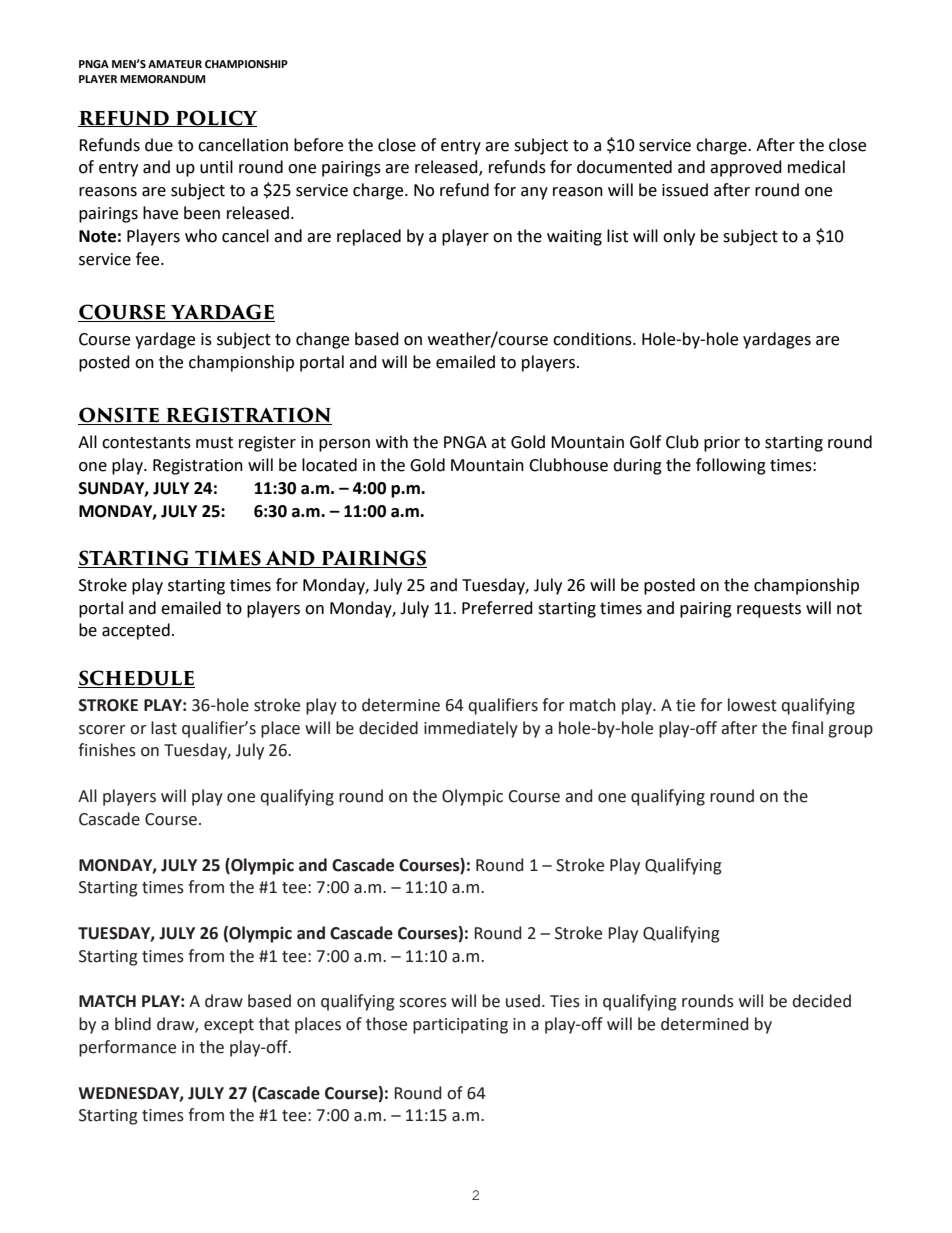  Describe the element at coordinates (136, 631) in the screenshot. I see `accepted` at that location.
